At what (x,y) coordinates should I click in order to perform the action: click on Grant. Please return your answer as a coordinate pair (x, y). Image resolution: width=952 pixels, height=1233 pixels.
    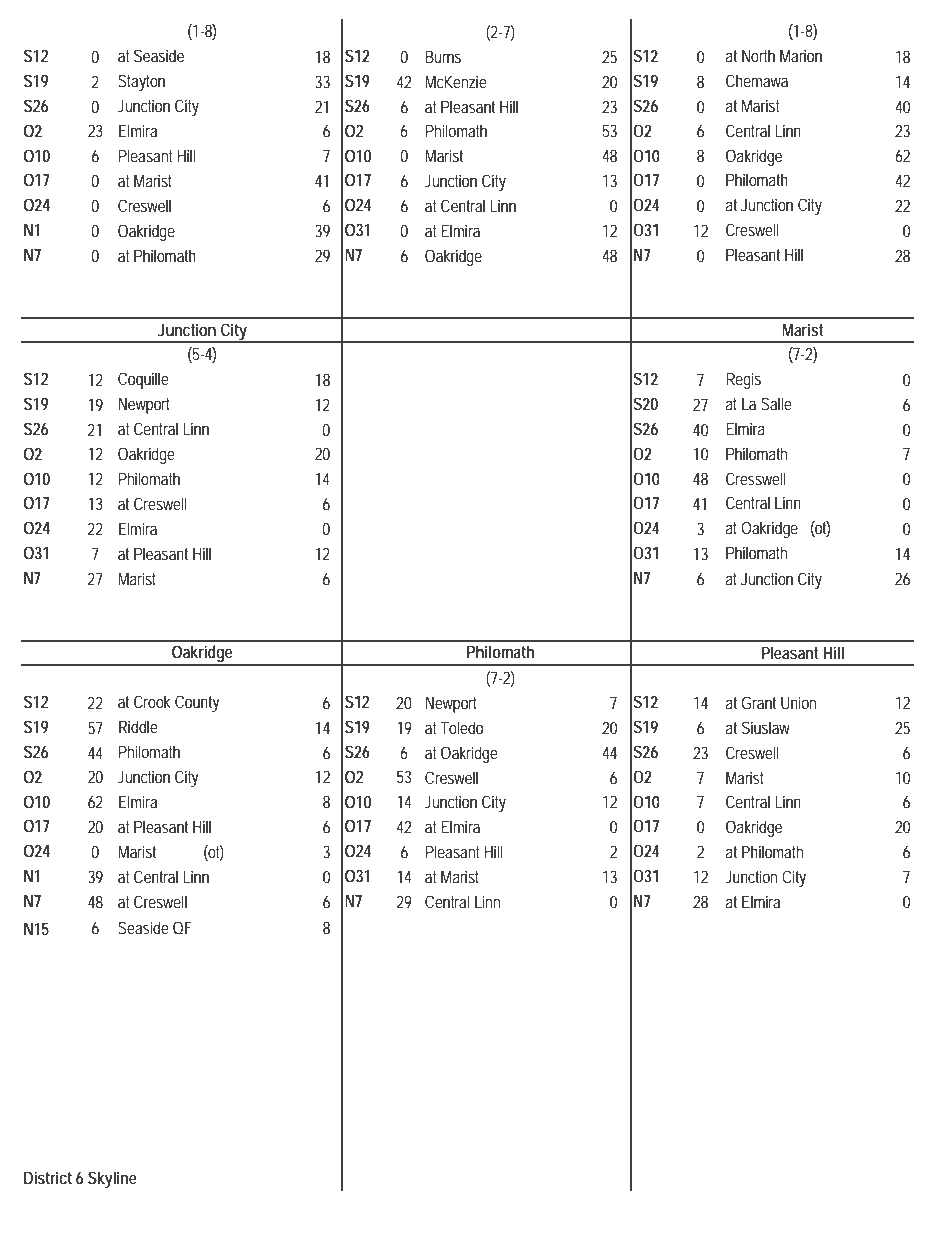
    Looking at the image, I should click on (758, 702).
